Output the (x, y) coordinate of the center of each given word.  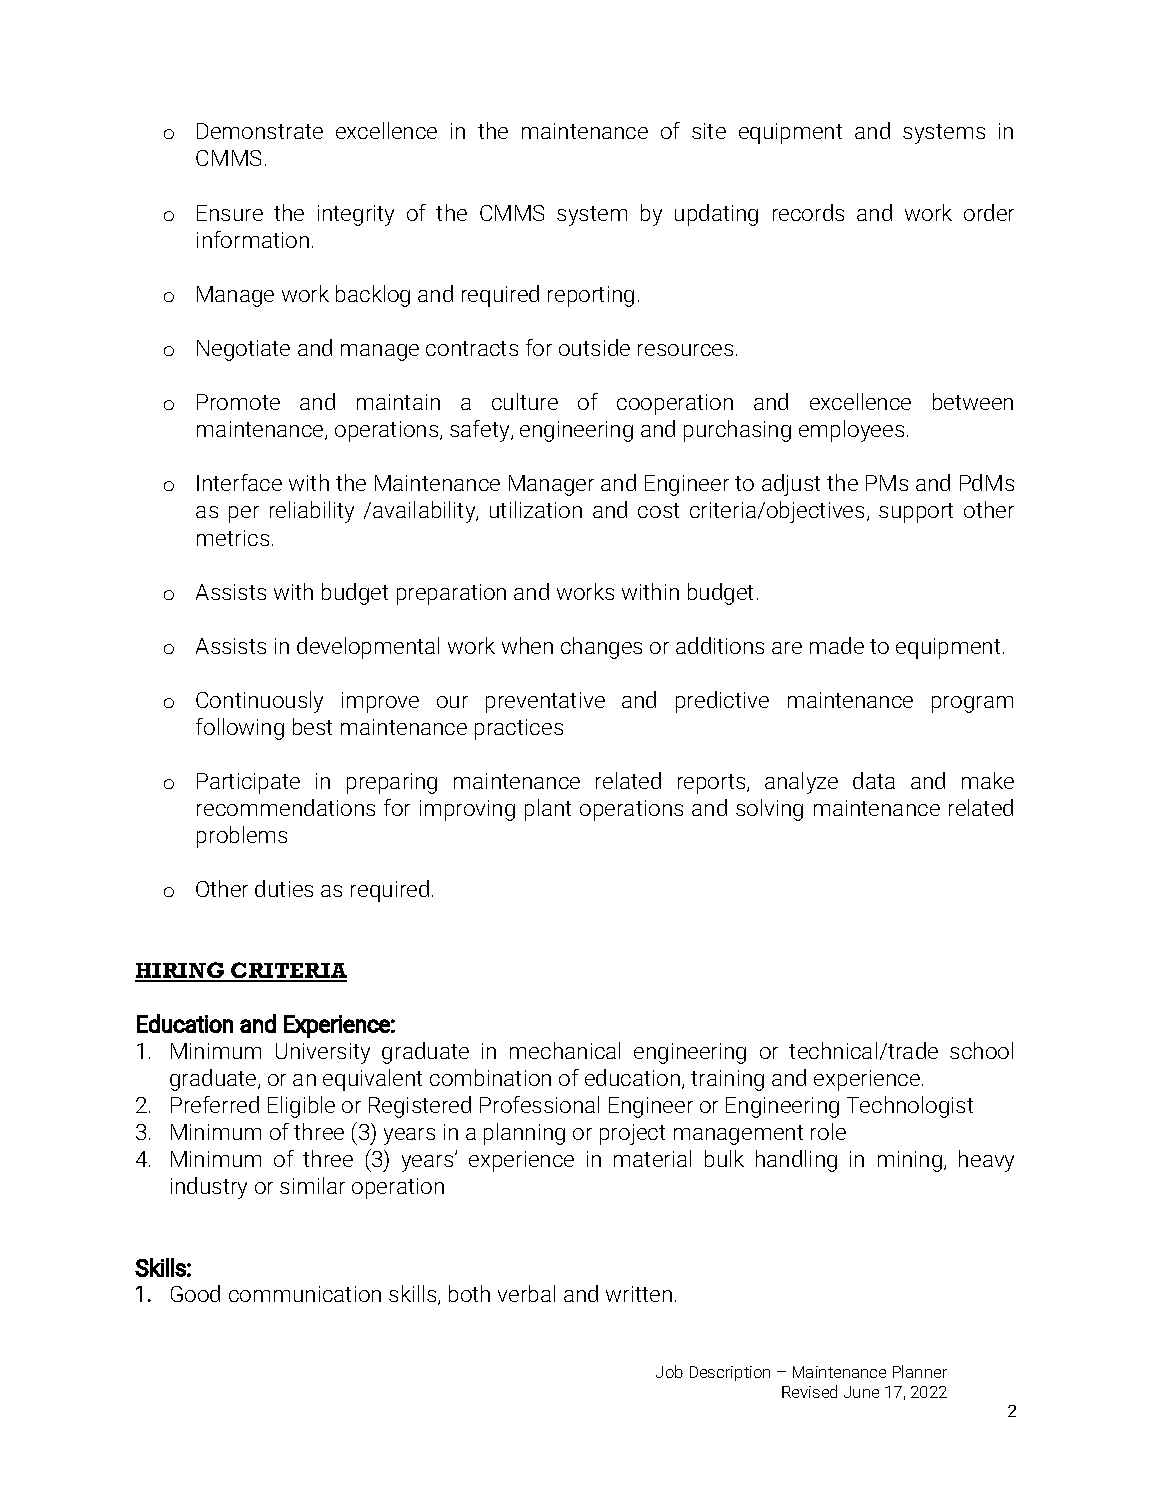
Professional (539, 1104)
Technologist (910, 1107)
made (837, 645)
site (709, 131)
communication (305, 1294)
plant (548, 810)
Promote (238, 402)
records (808, 212)
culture (525, 401)
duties (284, 888)
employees (851, 431)
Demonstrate (260, 131)
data (874, 780)
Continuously (259, 702)
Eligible (301, 1107)
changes (601, 648)
